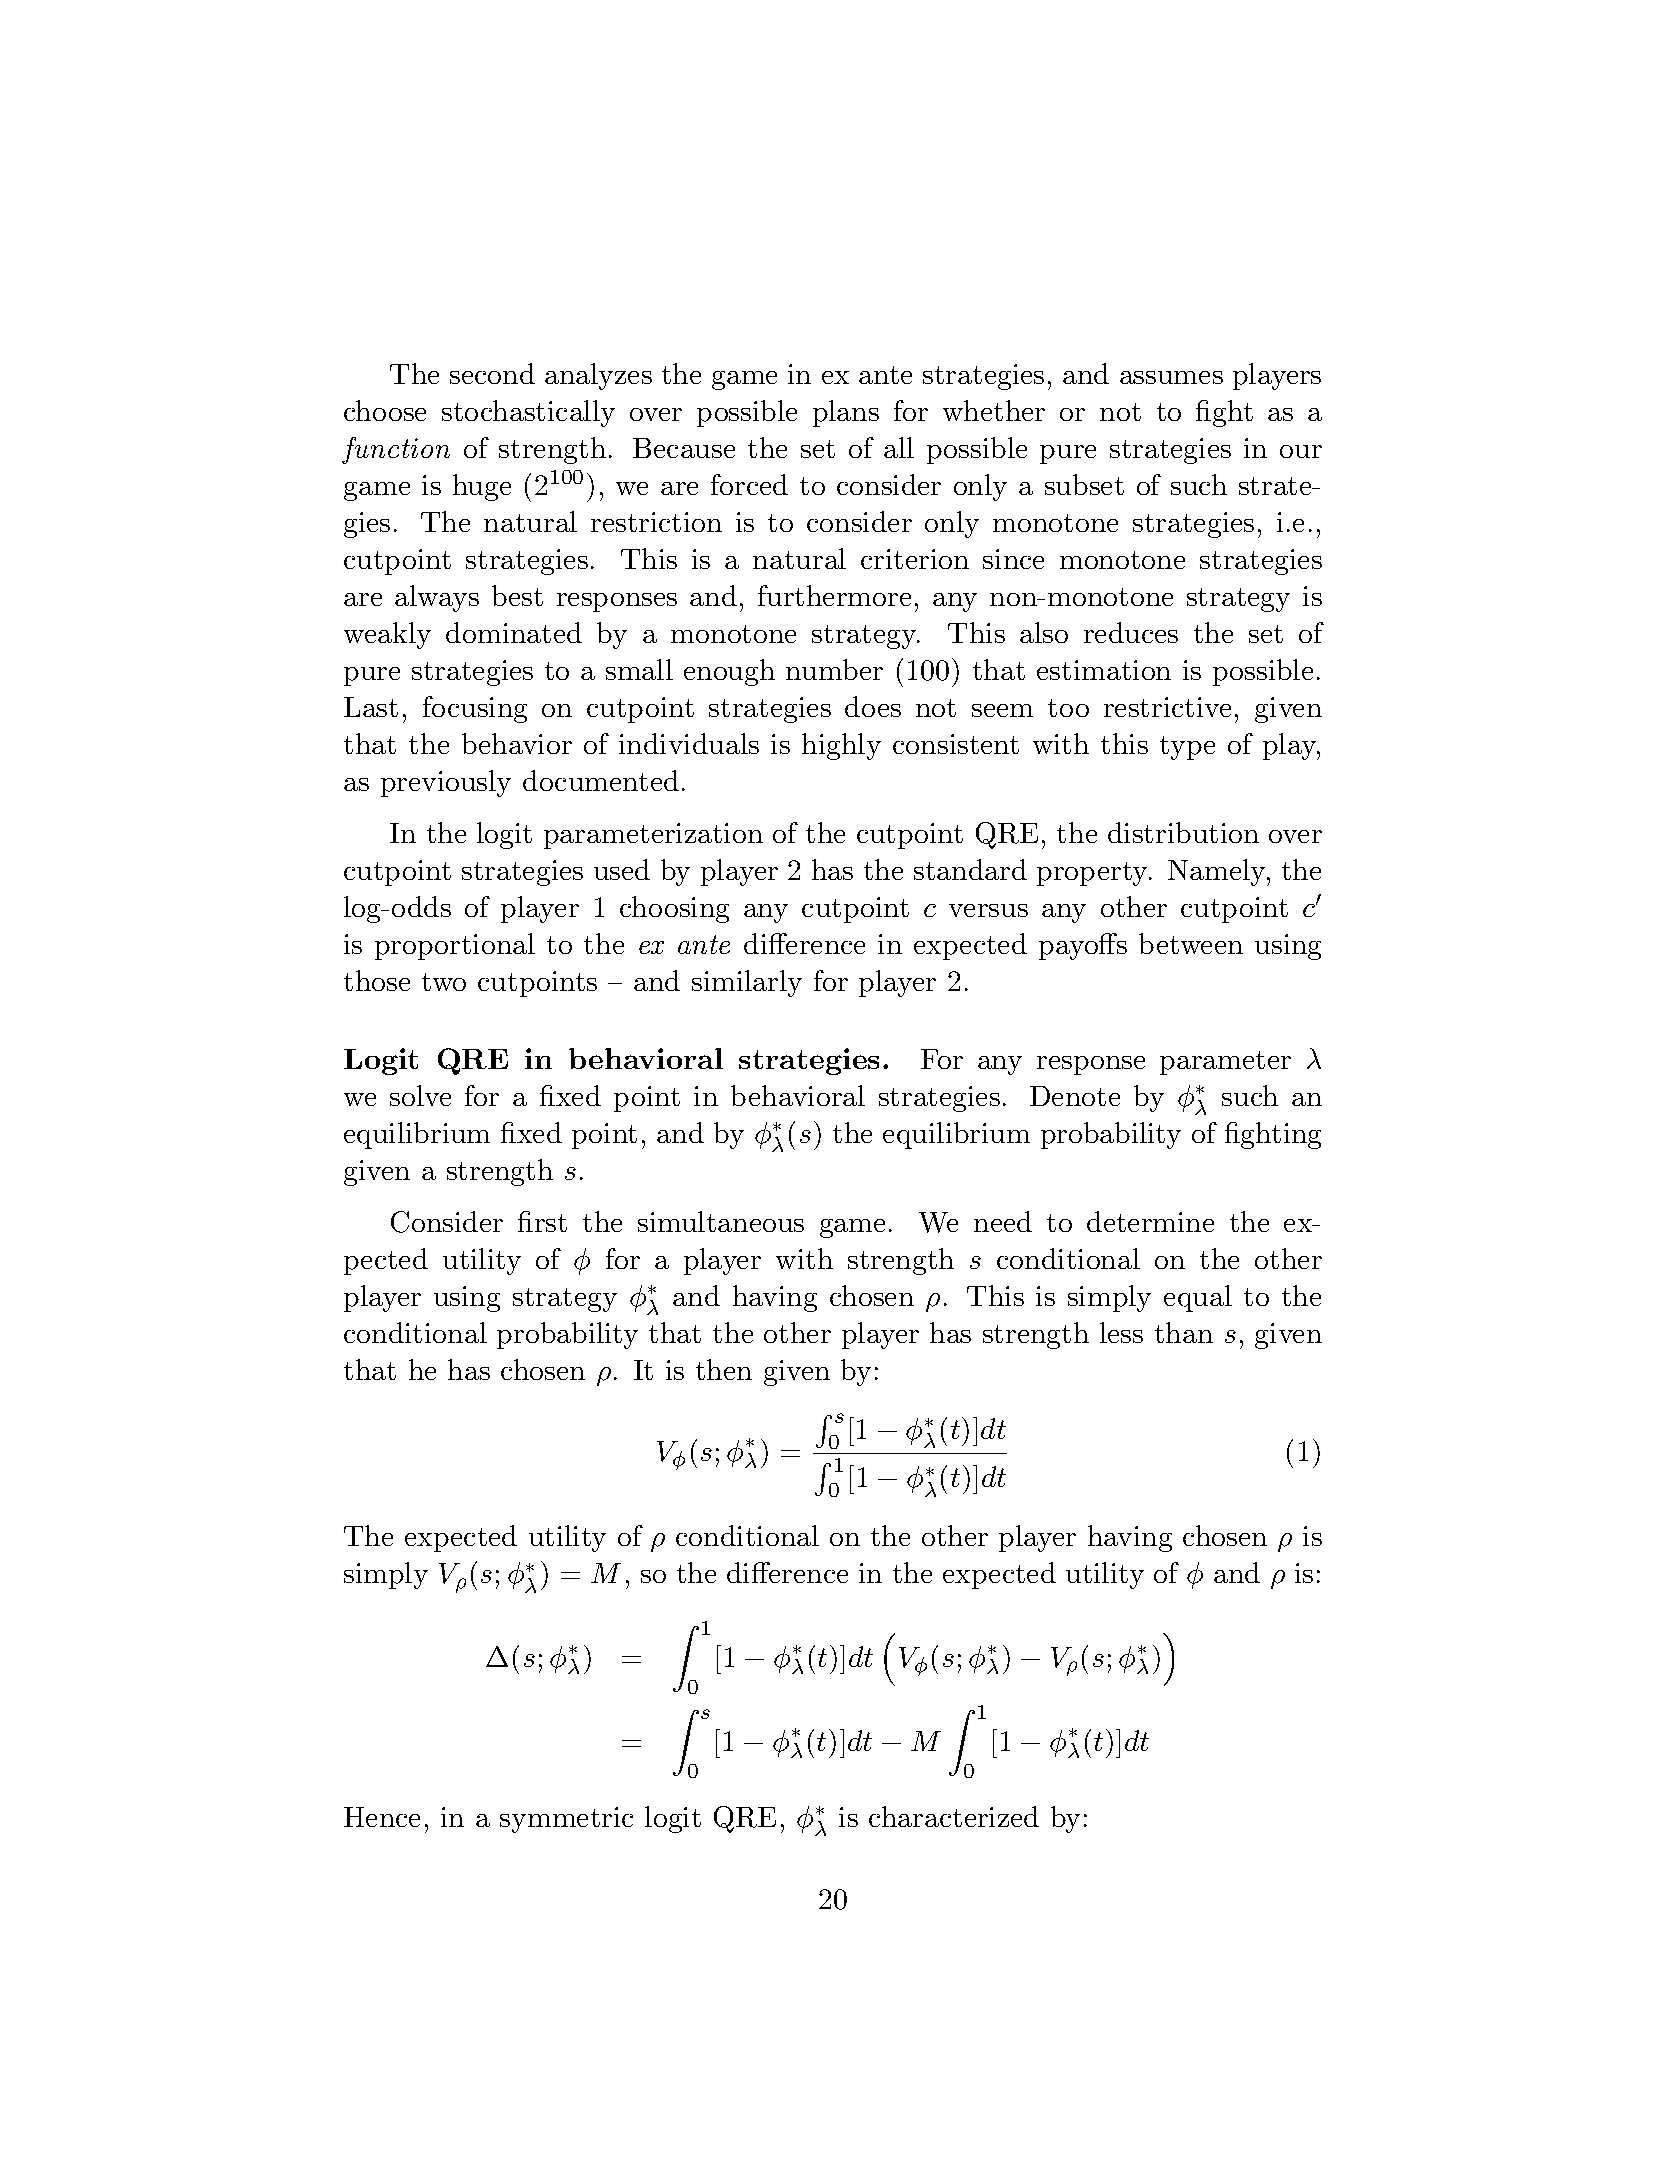  What do you see at coordinates (846, 413) in the image?
I see `plans` at bounding box center [846, 413].
